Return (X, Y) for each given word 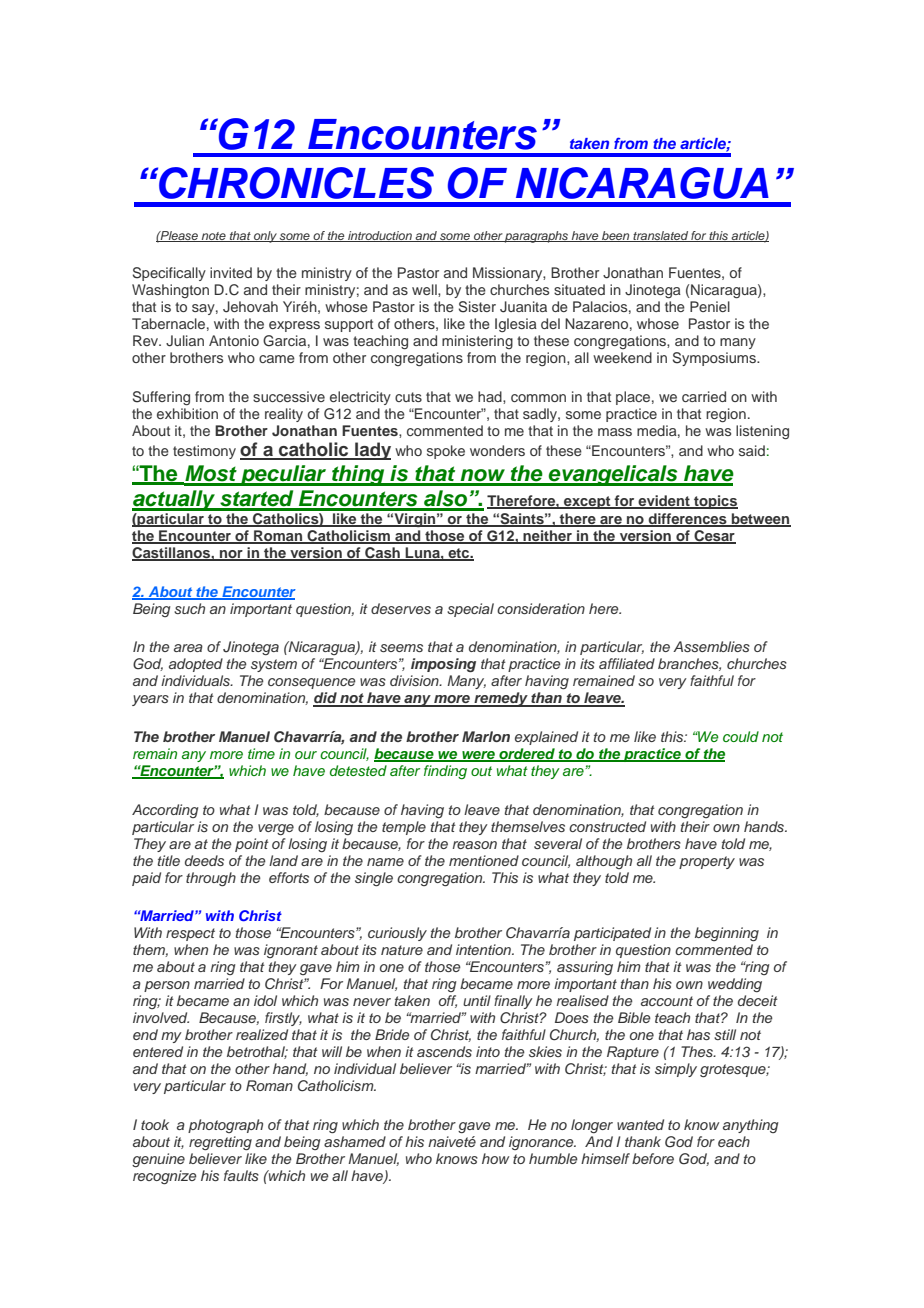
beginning (727, 934)
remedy (501, 699)
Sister (477, 307)
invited (231, 272)
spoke (446, 452)
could (741, 736)
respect (190, 934)
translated (660, 236)
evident (664, 501)
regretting (220, 1143)
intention (485, 949)
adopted (196, 665)
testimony (204, 452)
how (495, 1158)
